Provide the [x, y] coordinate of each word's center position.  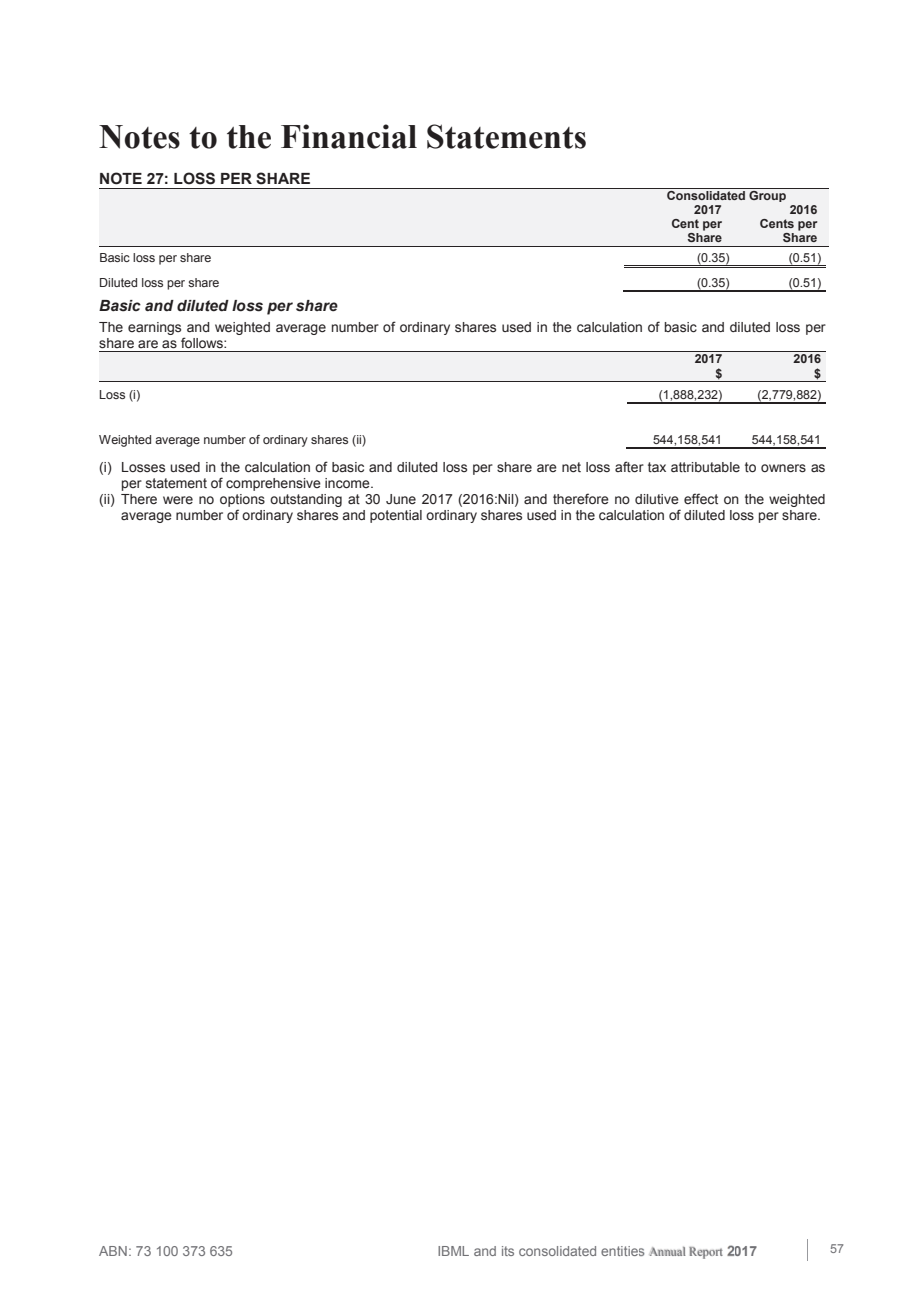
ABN [113, 1251]
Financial [349, 136]
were [178, 500]
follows [203, 342]
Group [768, 195]
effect [701, 499]
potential [396, 516]
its [508, 1251]
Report [706, 1253]
